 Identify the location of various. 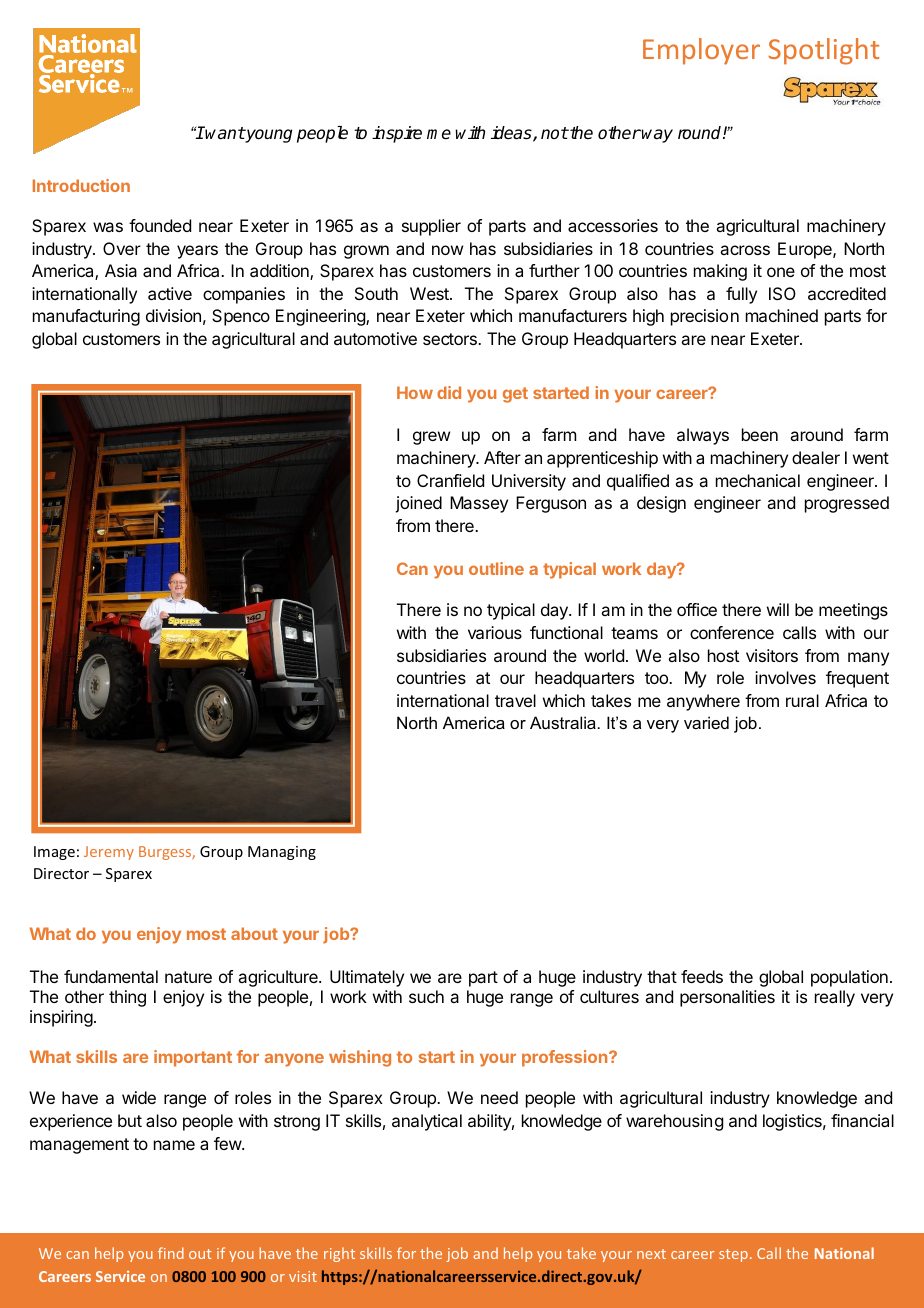
(495, 632).
